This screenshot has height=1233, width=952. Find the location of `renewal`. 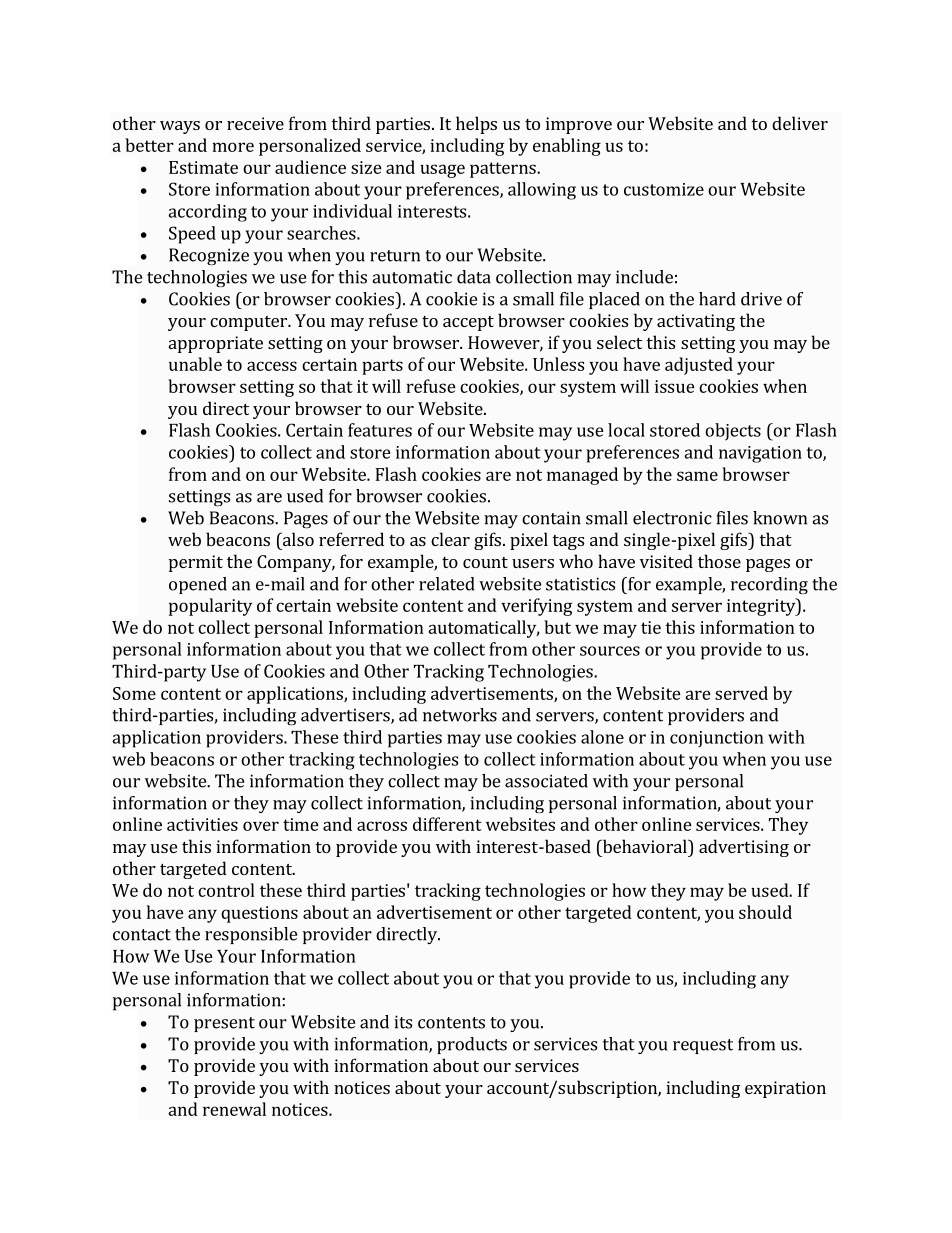

renewal is located at coordinates (234, 1109).
